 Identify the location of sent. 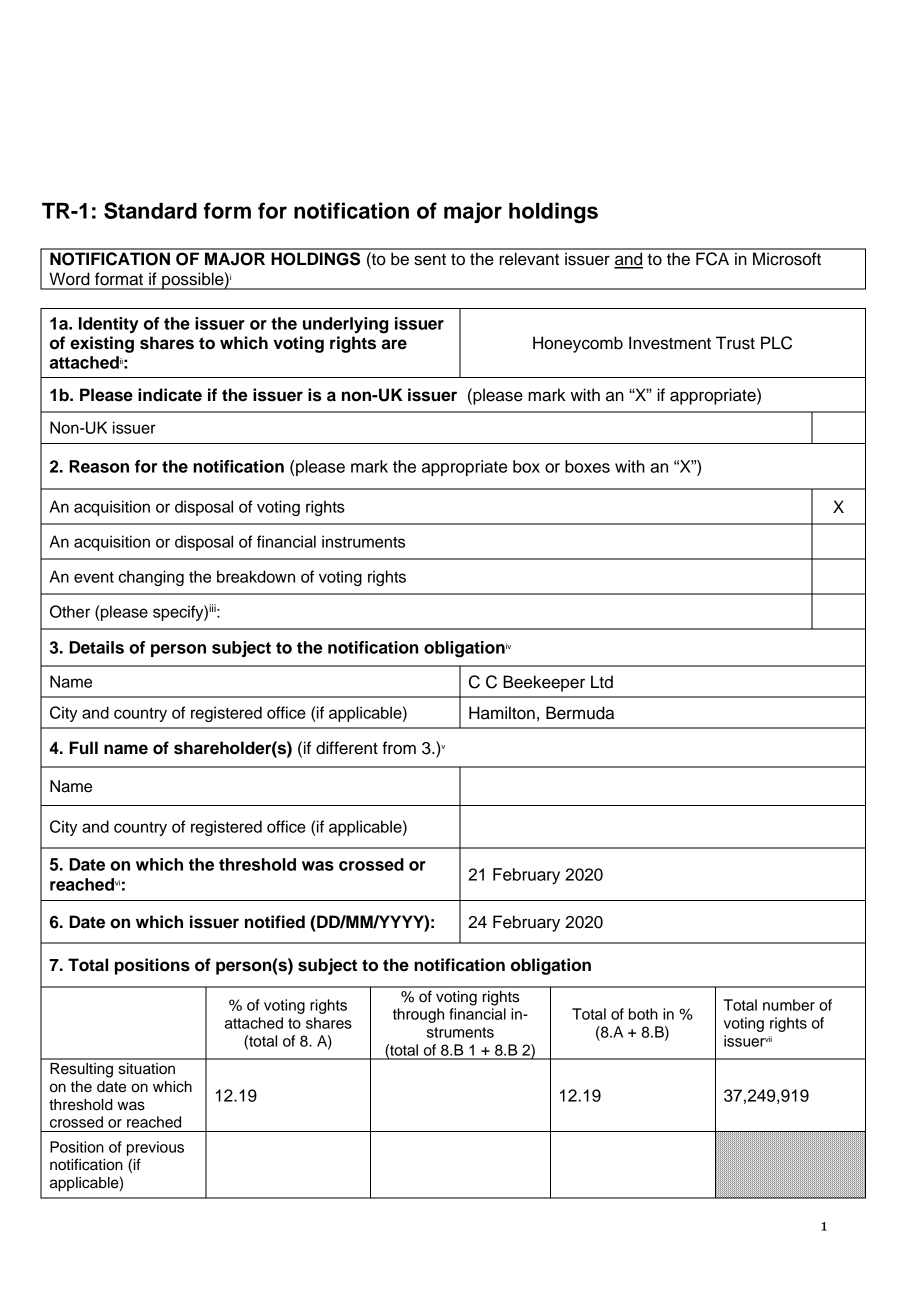
(430, 260).
